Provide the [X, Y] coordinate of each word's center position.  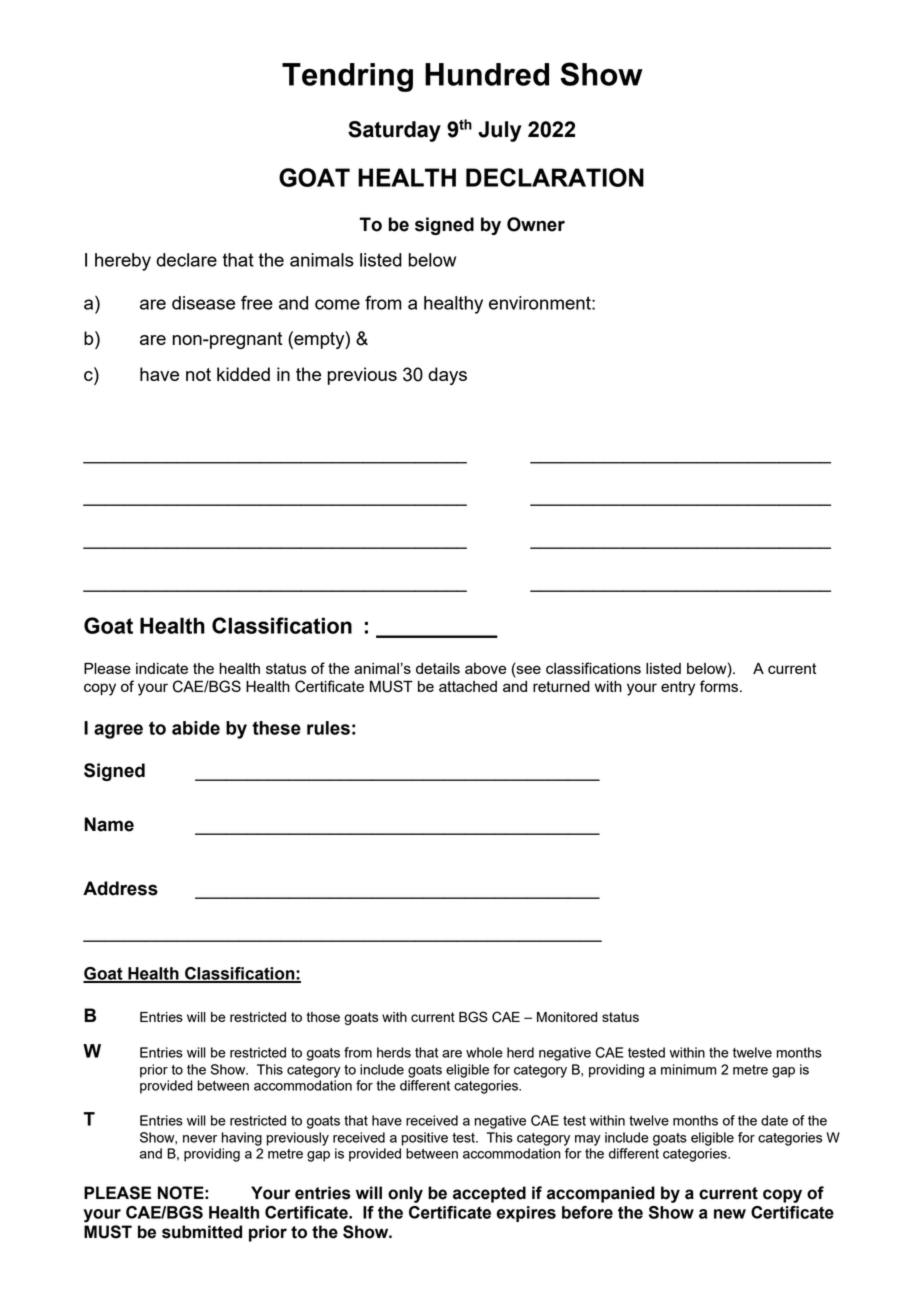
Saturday [394, 131]
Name [109, 824]
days [447, 376]
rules [328, 728]
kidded [243, 374]
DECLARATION [555, 177]
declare [186, 260]
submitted [202, 1232]
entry [678, 688]
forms [720, 686]
